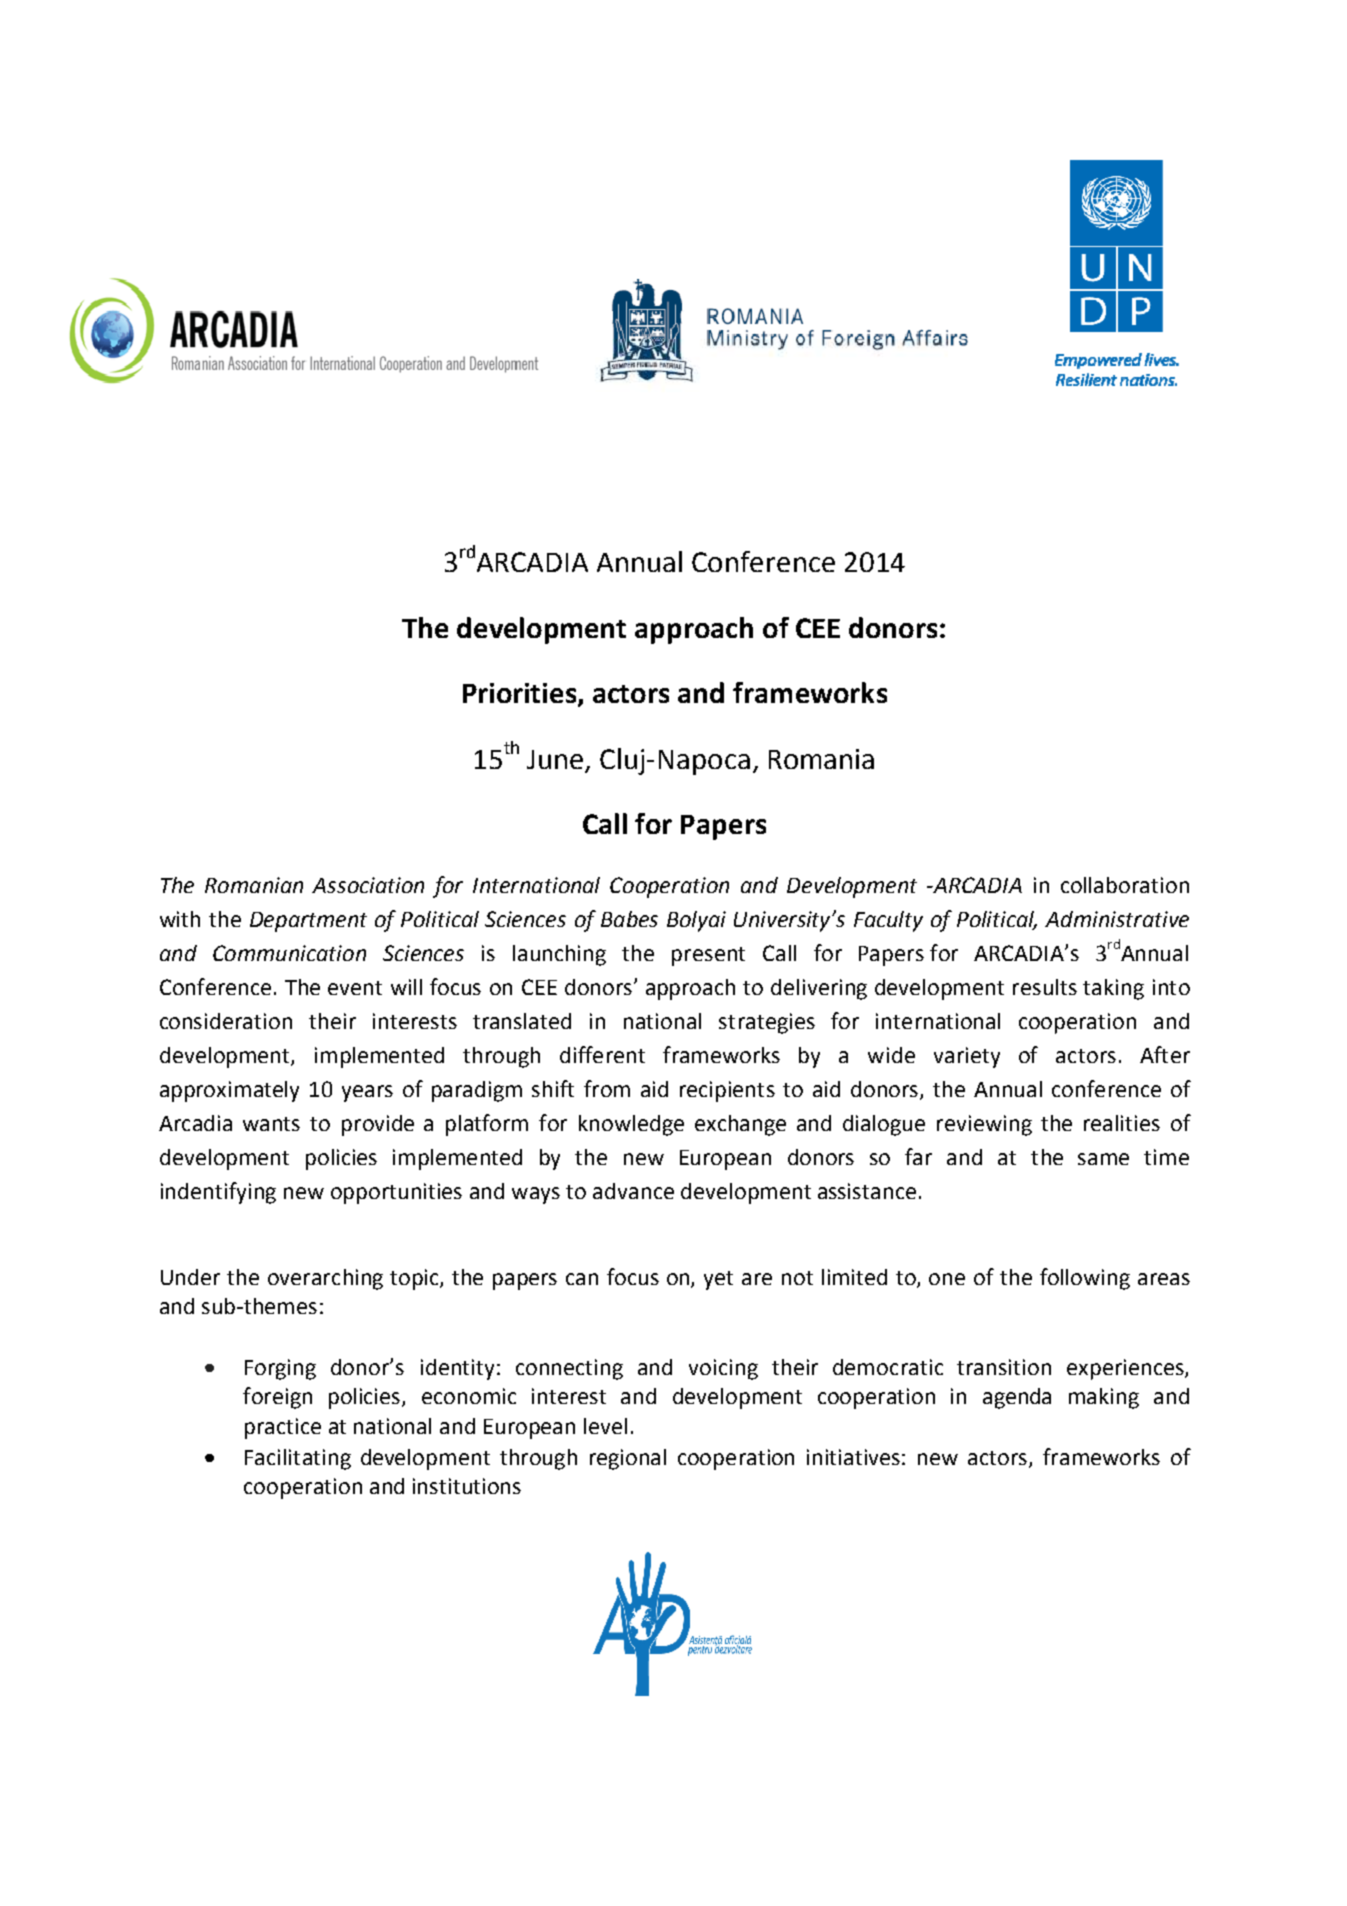  I want to click on Communication, so click(289, 953).
